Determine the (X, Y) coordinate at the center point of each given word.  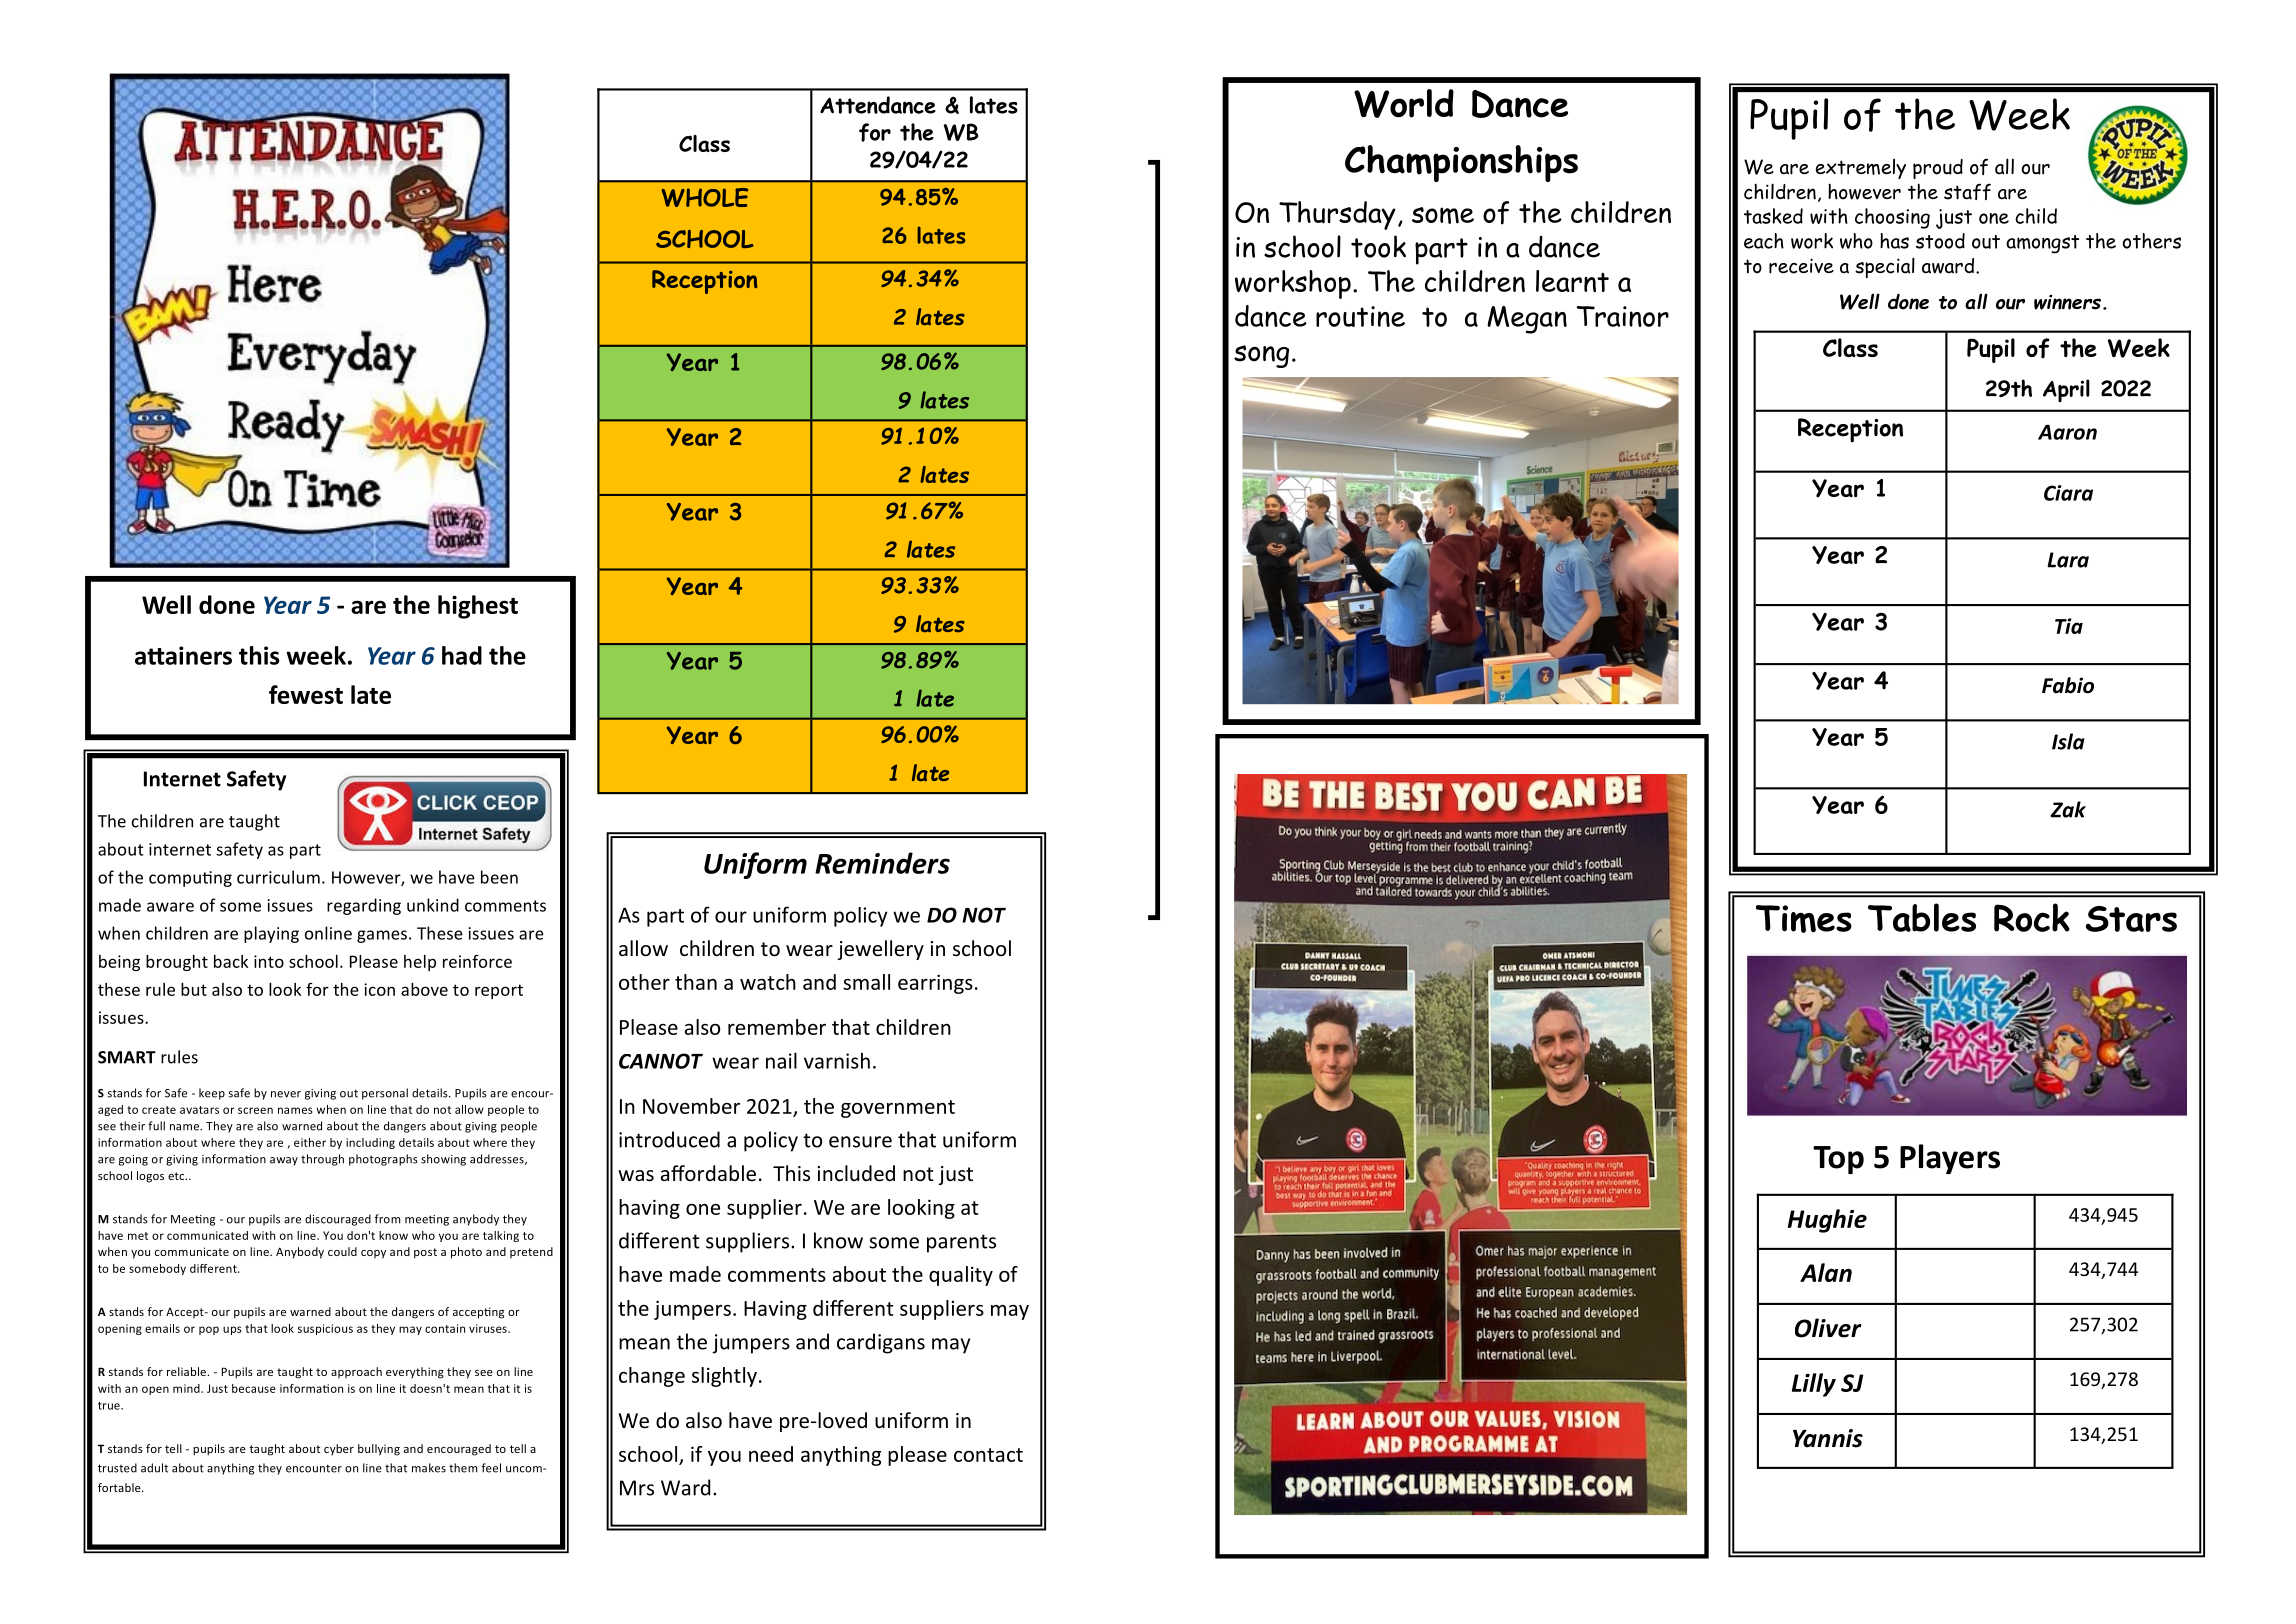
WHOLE (704, 197)
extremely (1861, 168)
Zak (2068, 809)
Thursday (1337, 215)
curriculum (278, 877)
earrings (935, 984)
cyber (339, 1449)
